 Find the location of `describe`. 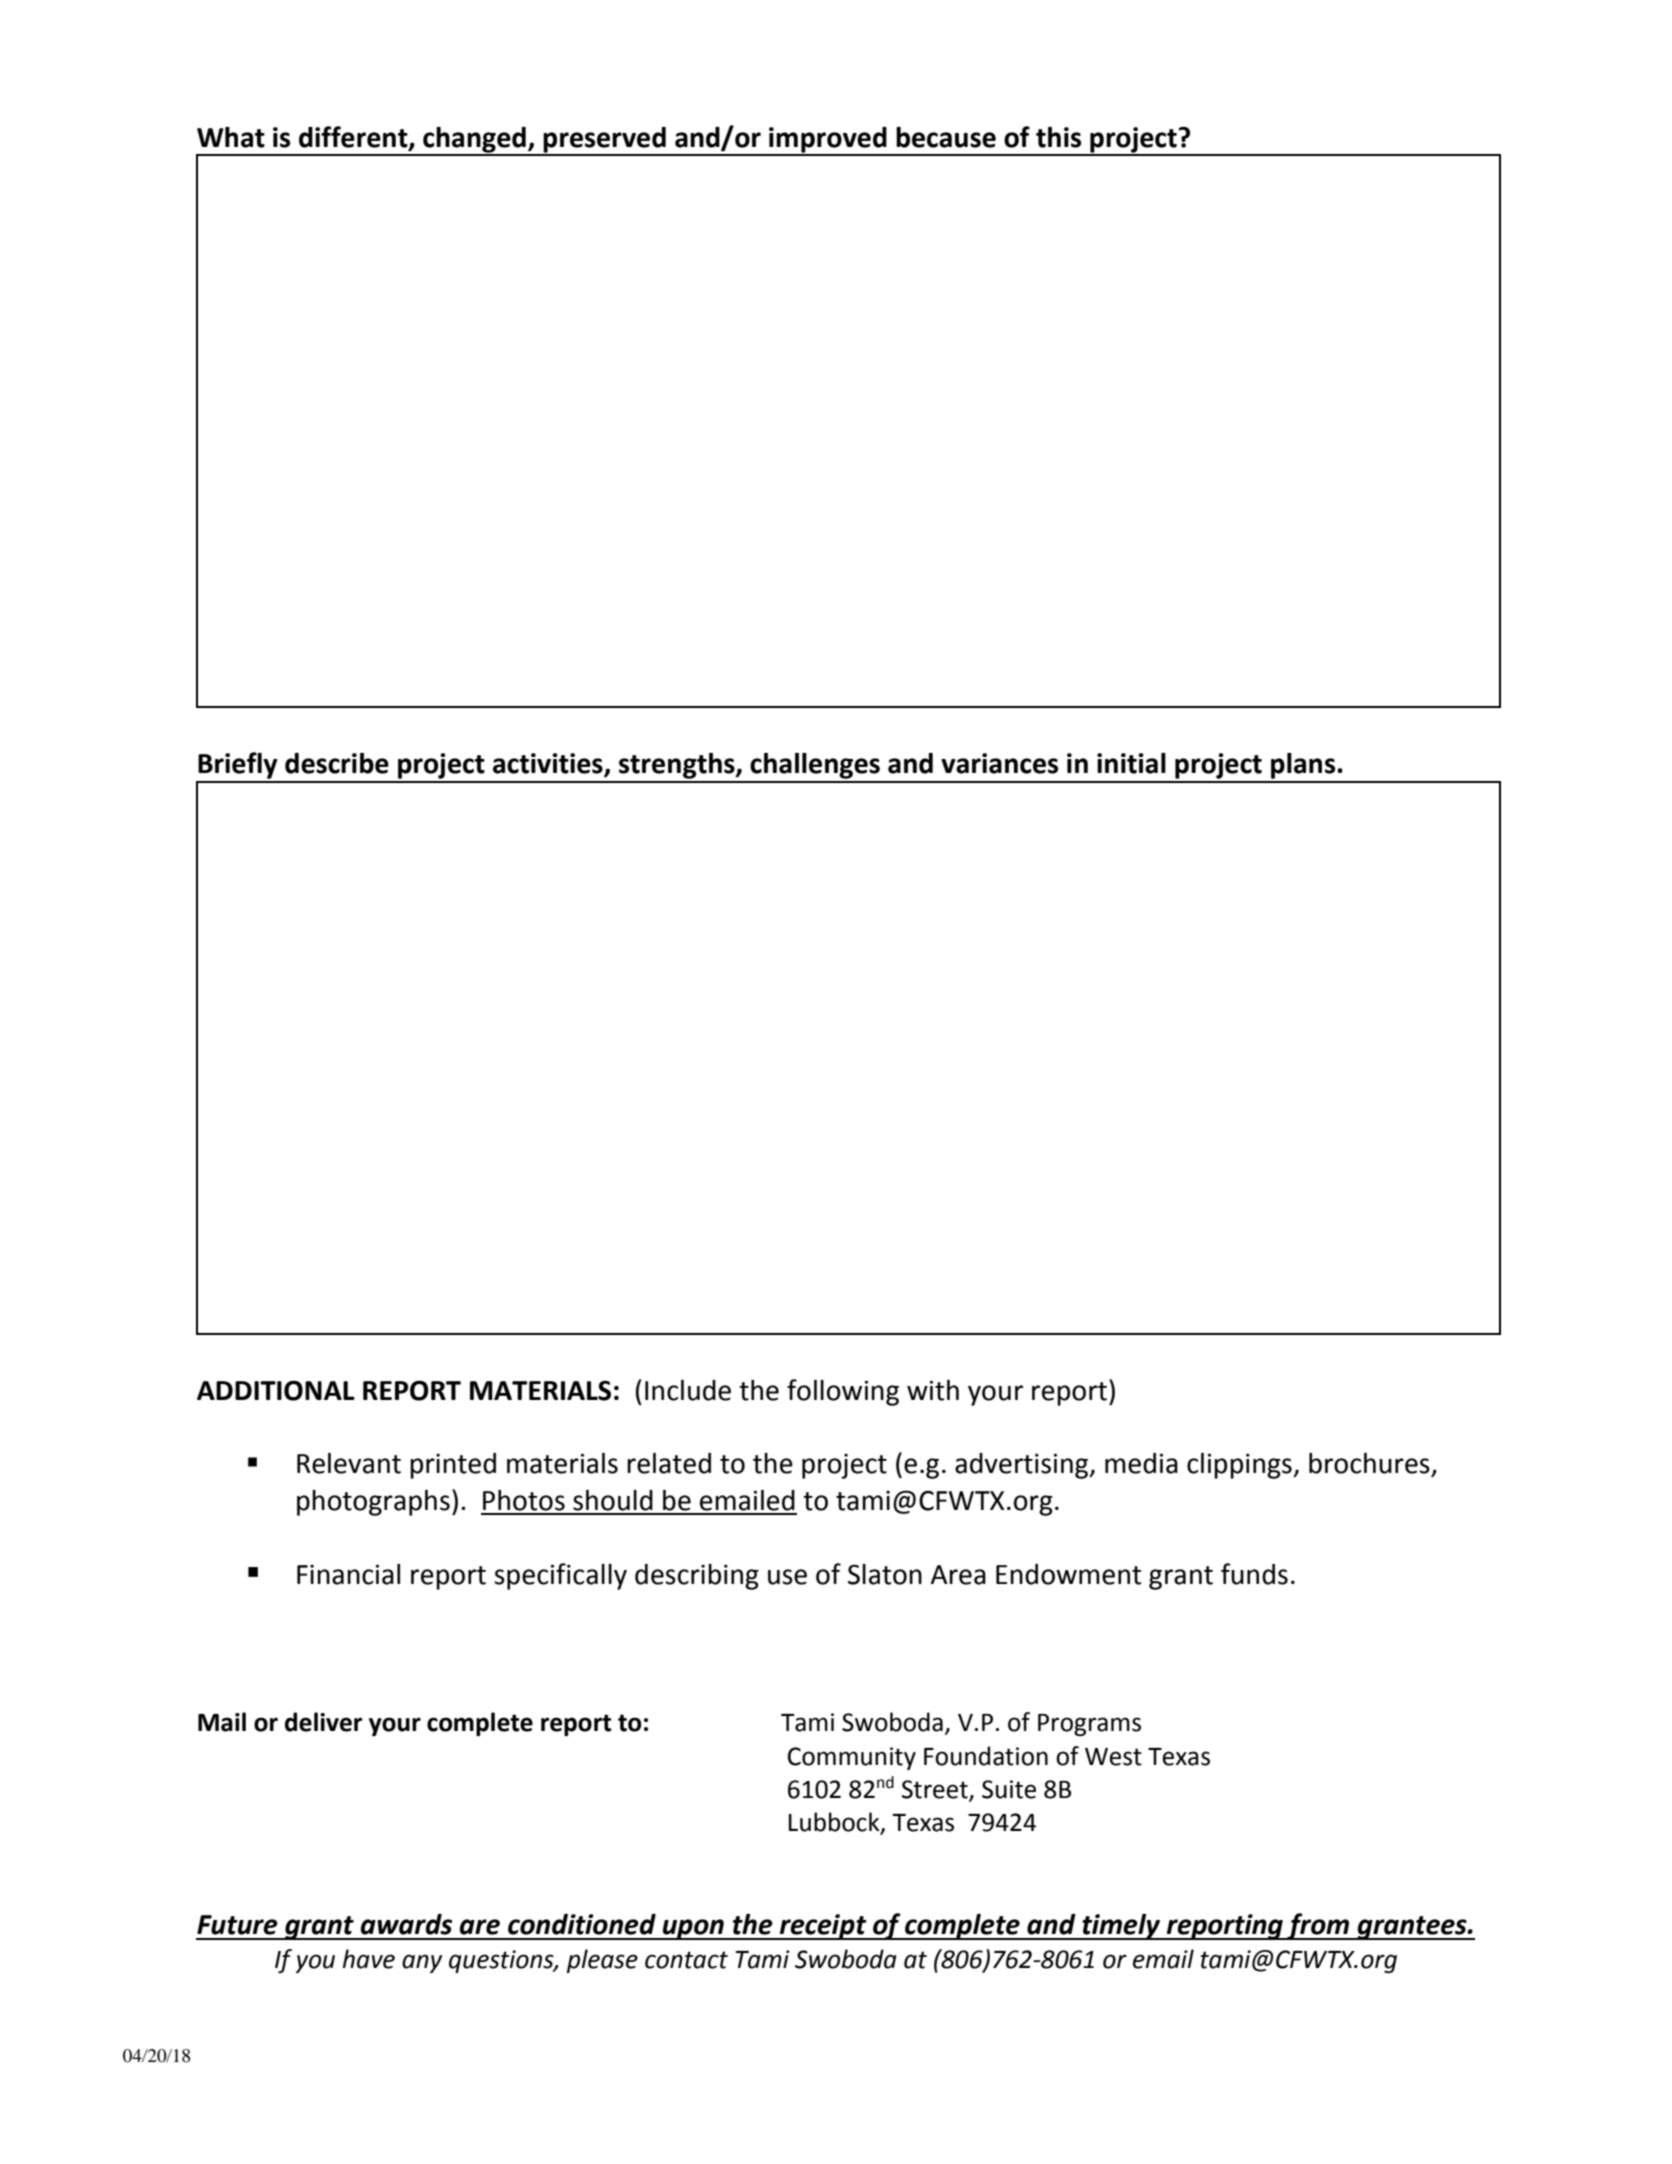

describe is located at coordinates (337, 763).
